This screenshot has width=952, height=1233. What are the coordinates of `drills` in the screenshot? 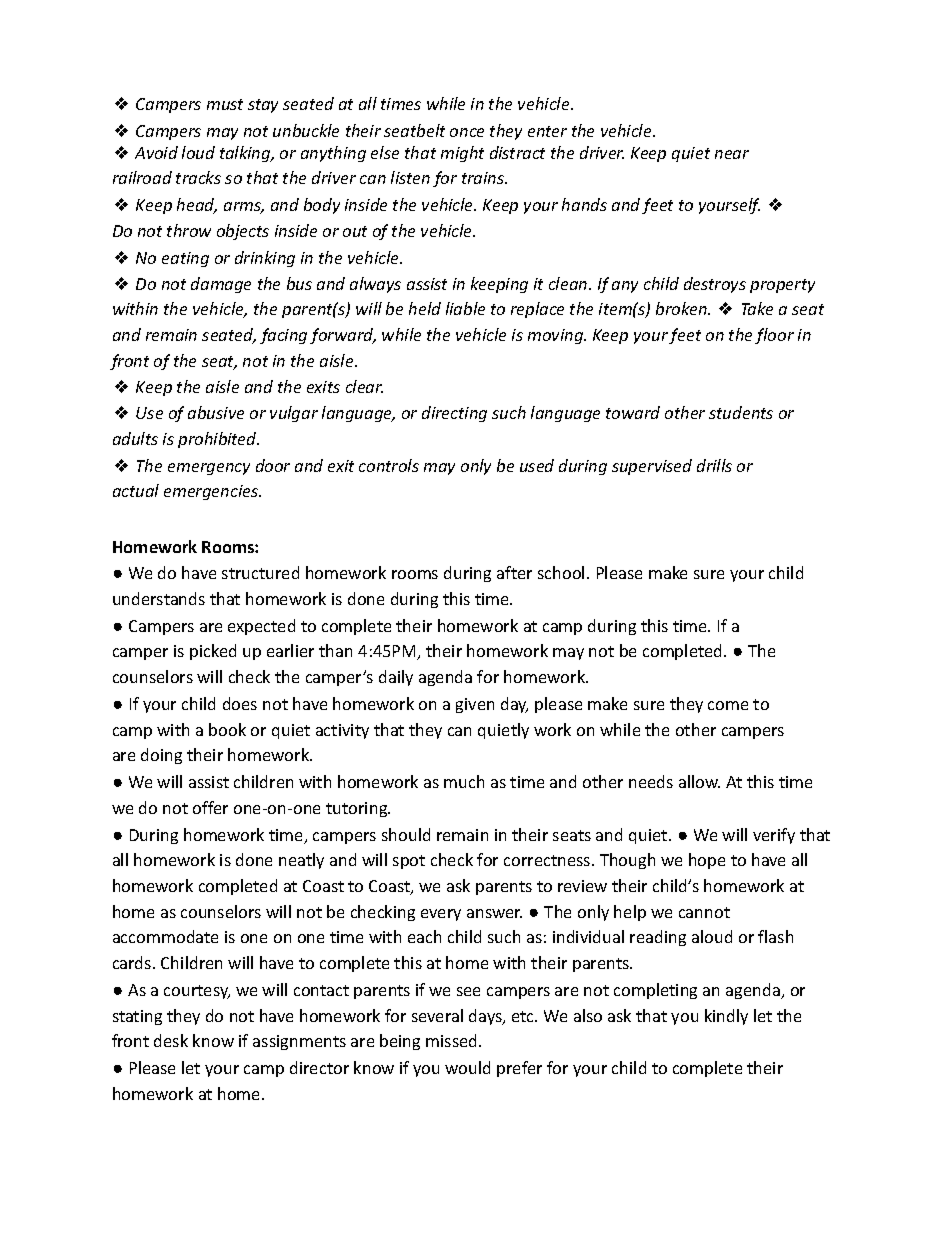 It's located at (714, 465).
